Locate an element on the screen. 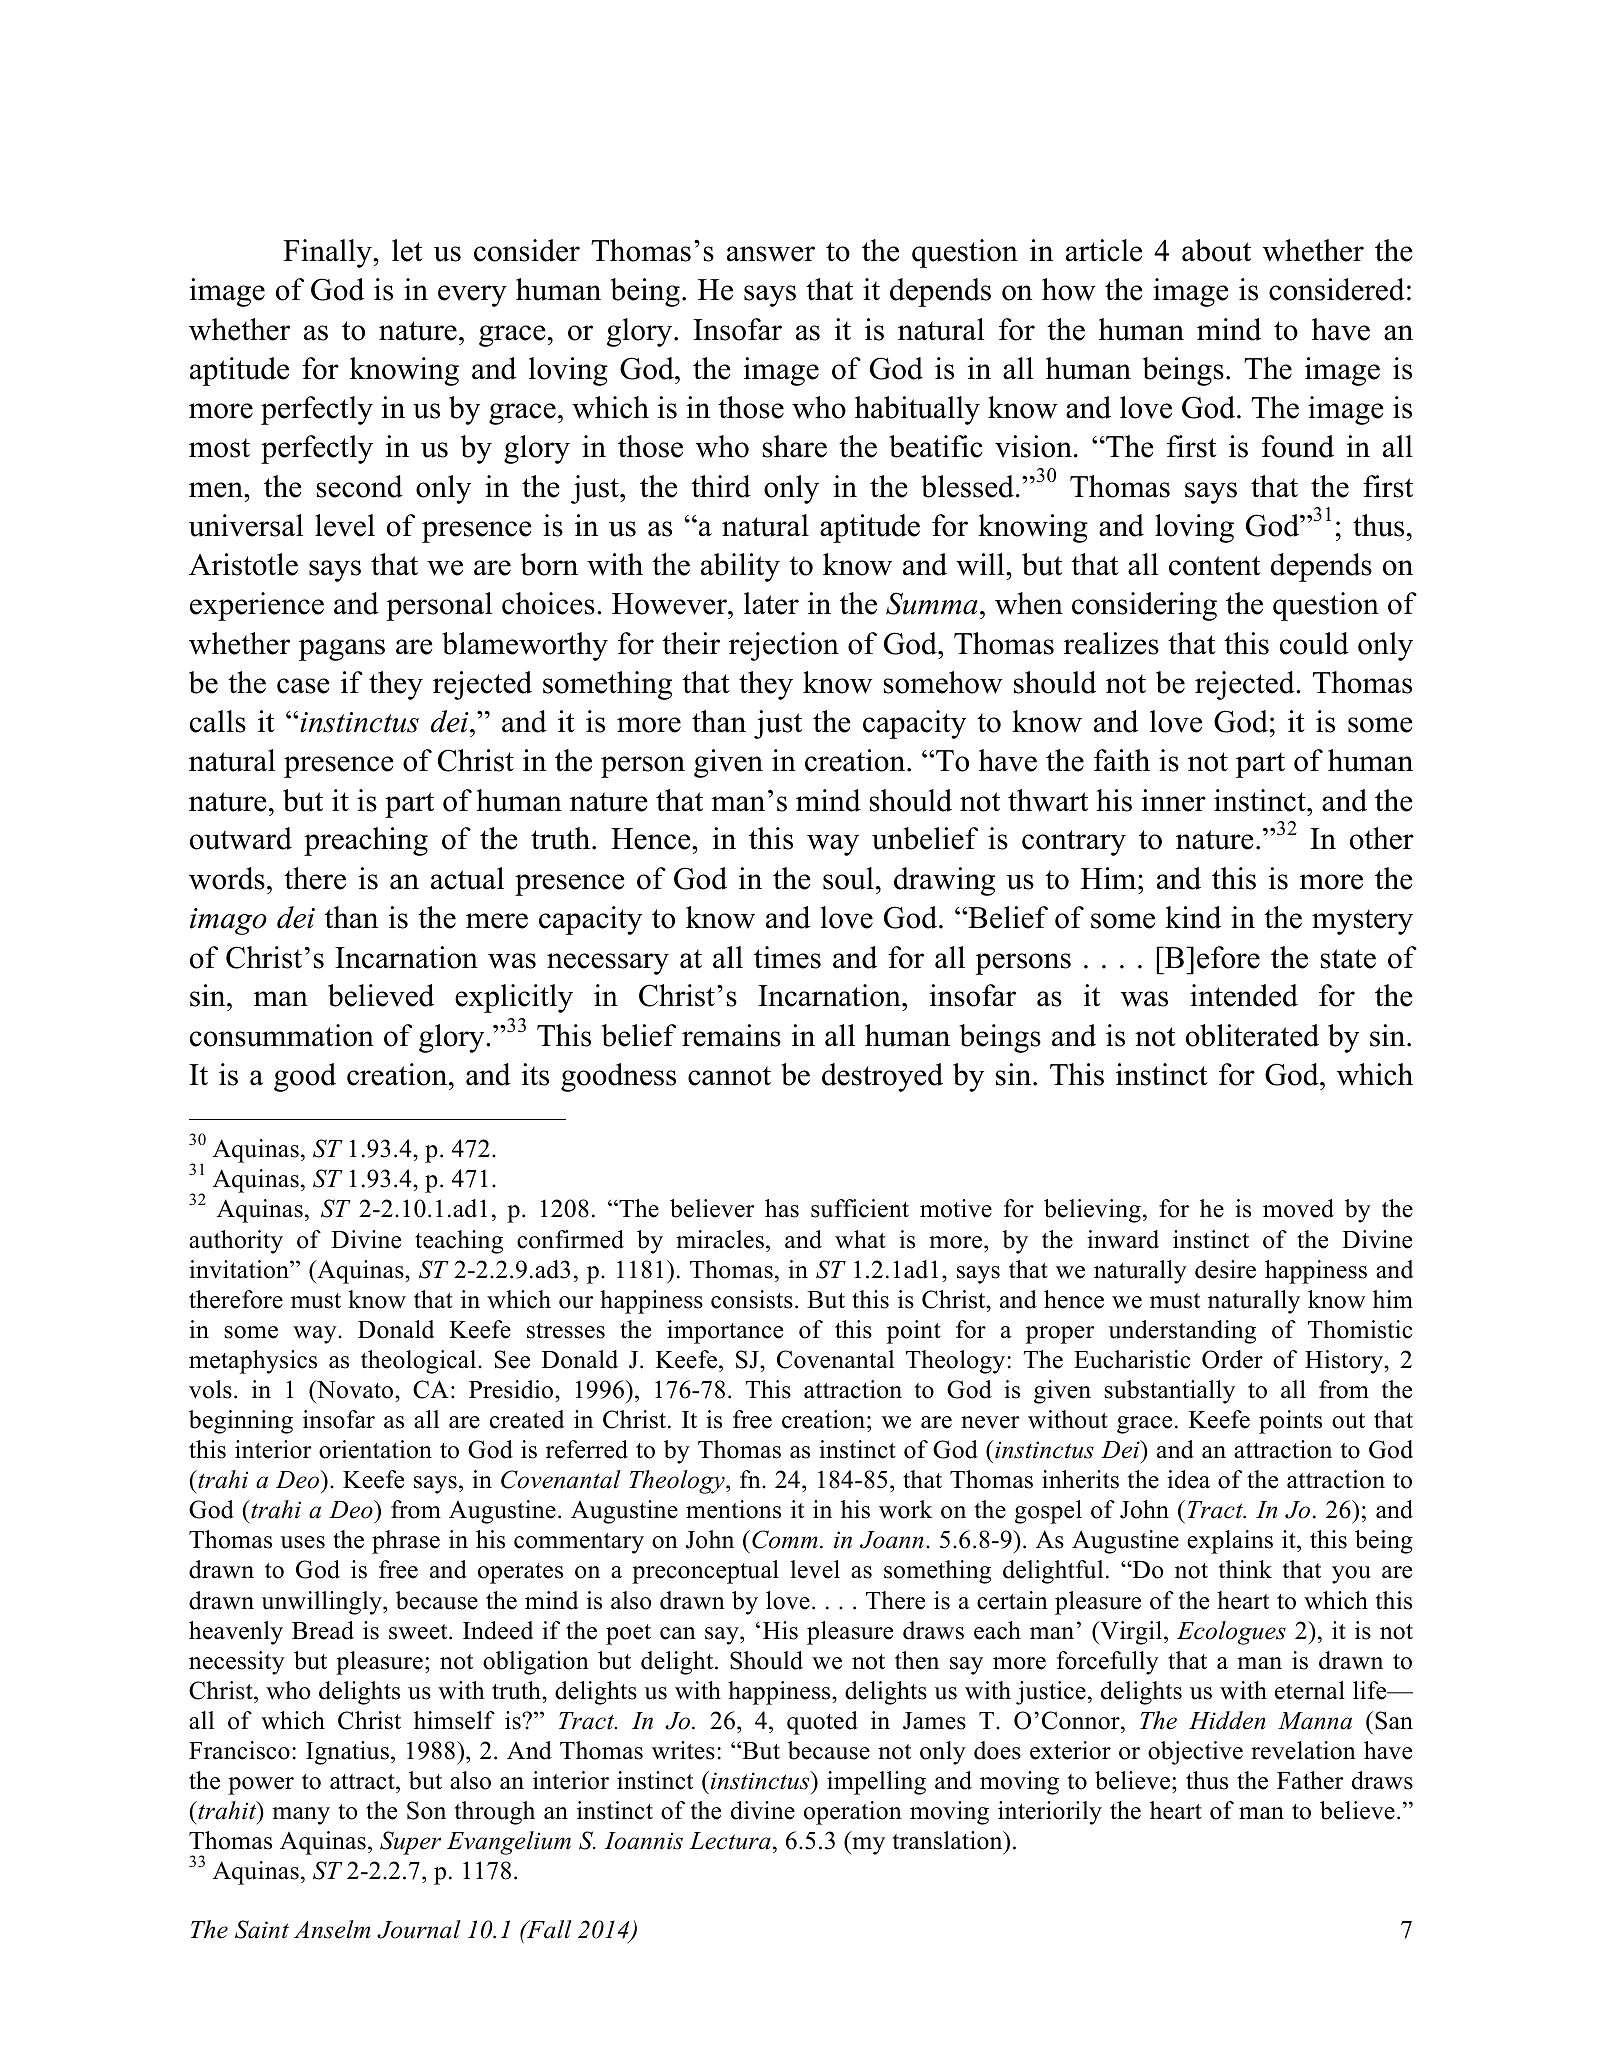 This screenshot has width=1601, height=2072. explicitly is located at coordinates (514, 998).
